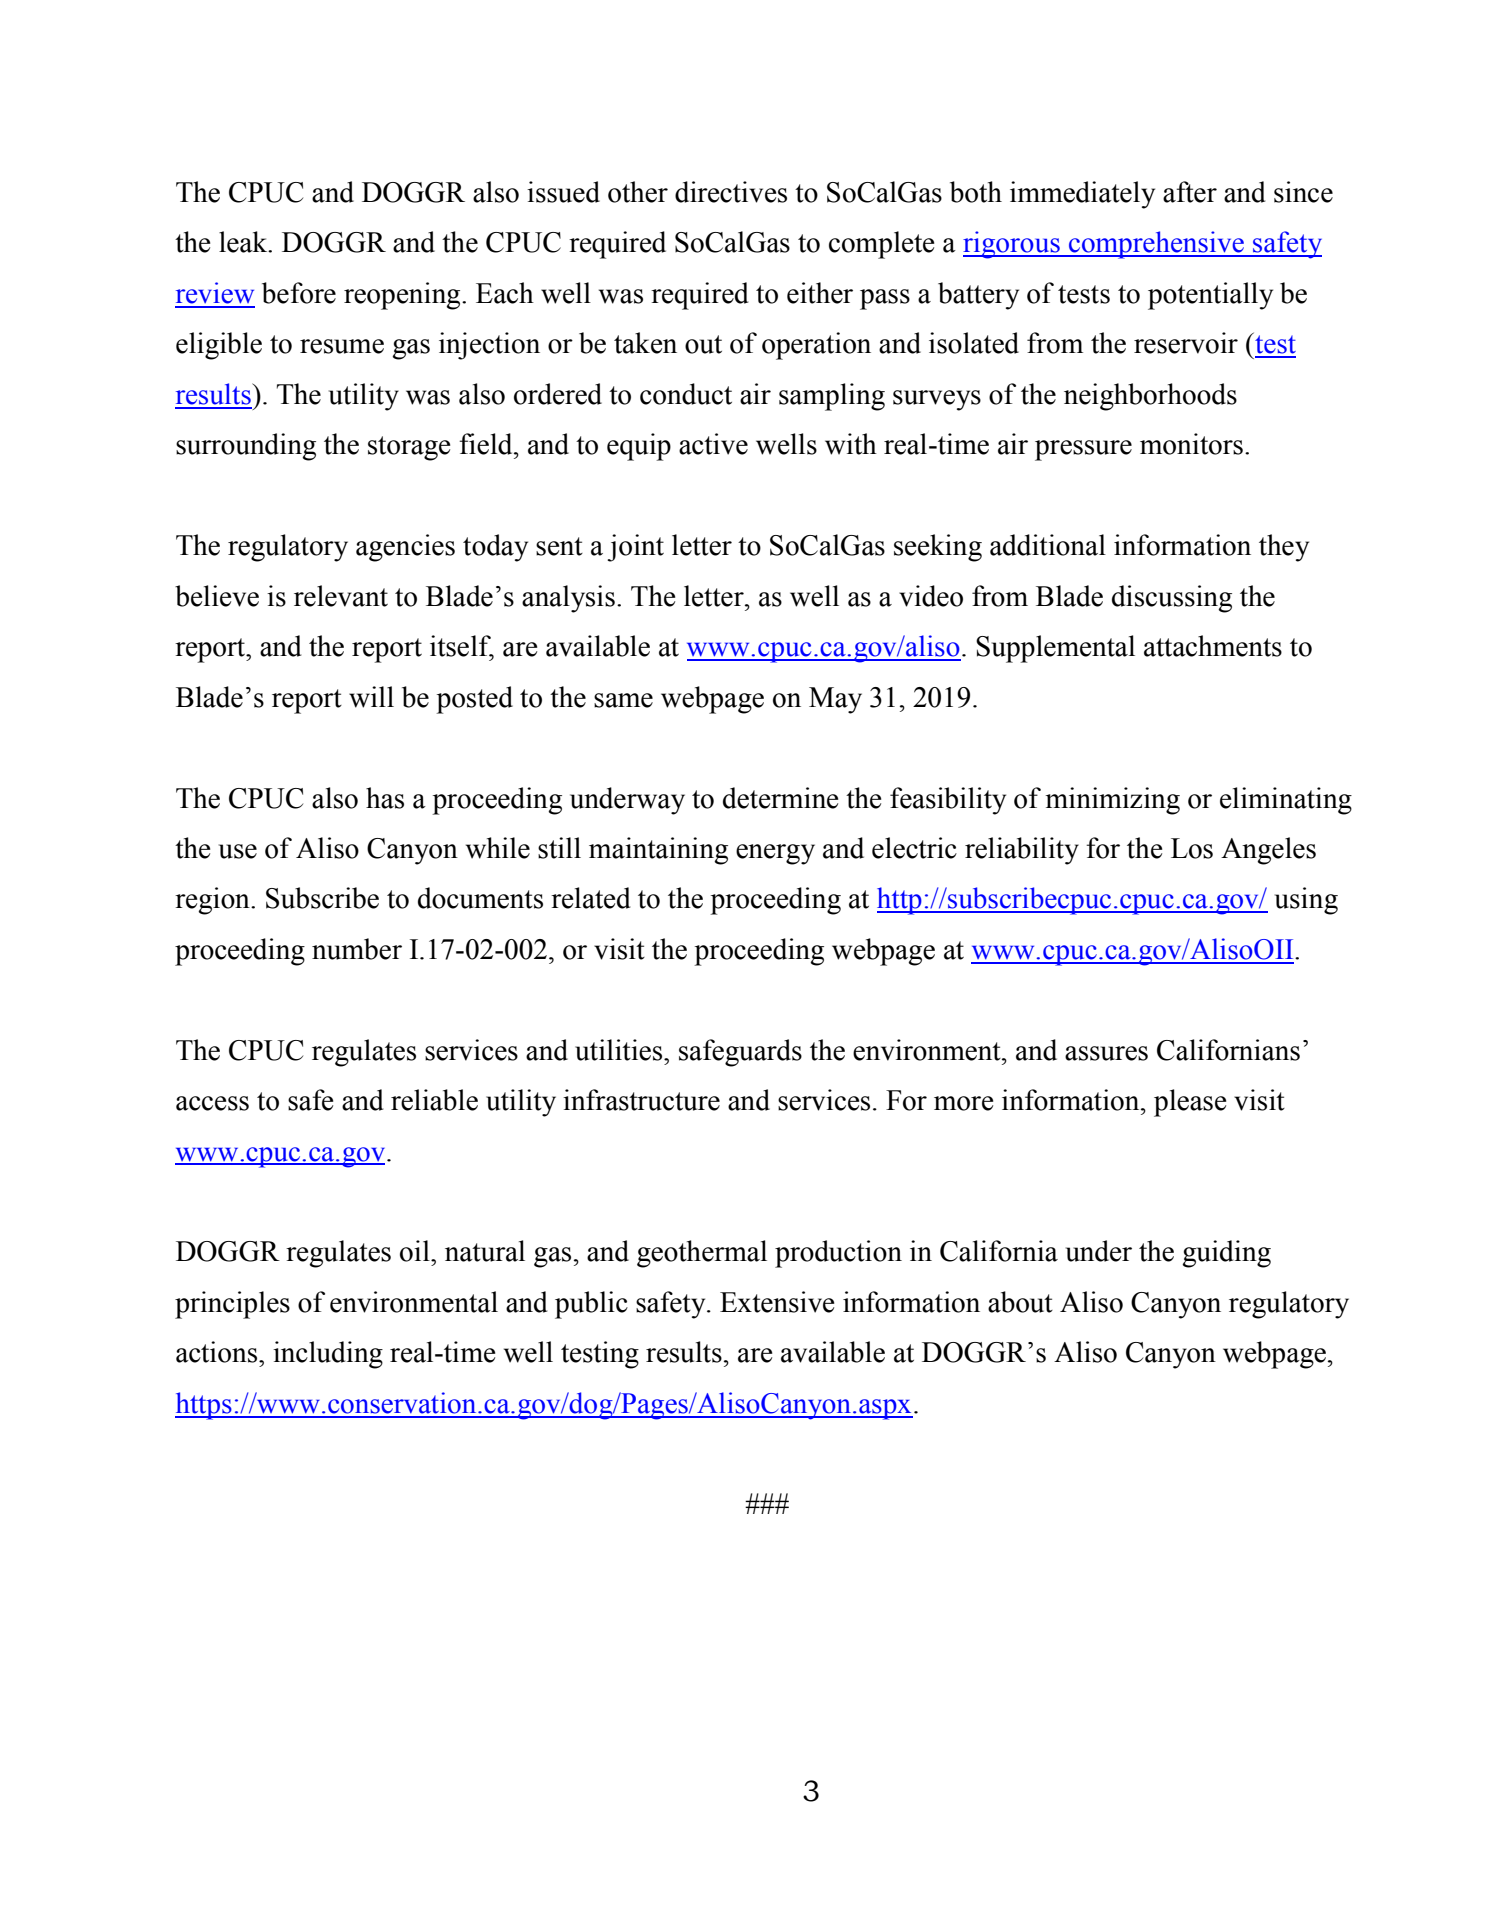  I want to click on using, so click(1306, 901).
